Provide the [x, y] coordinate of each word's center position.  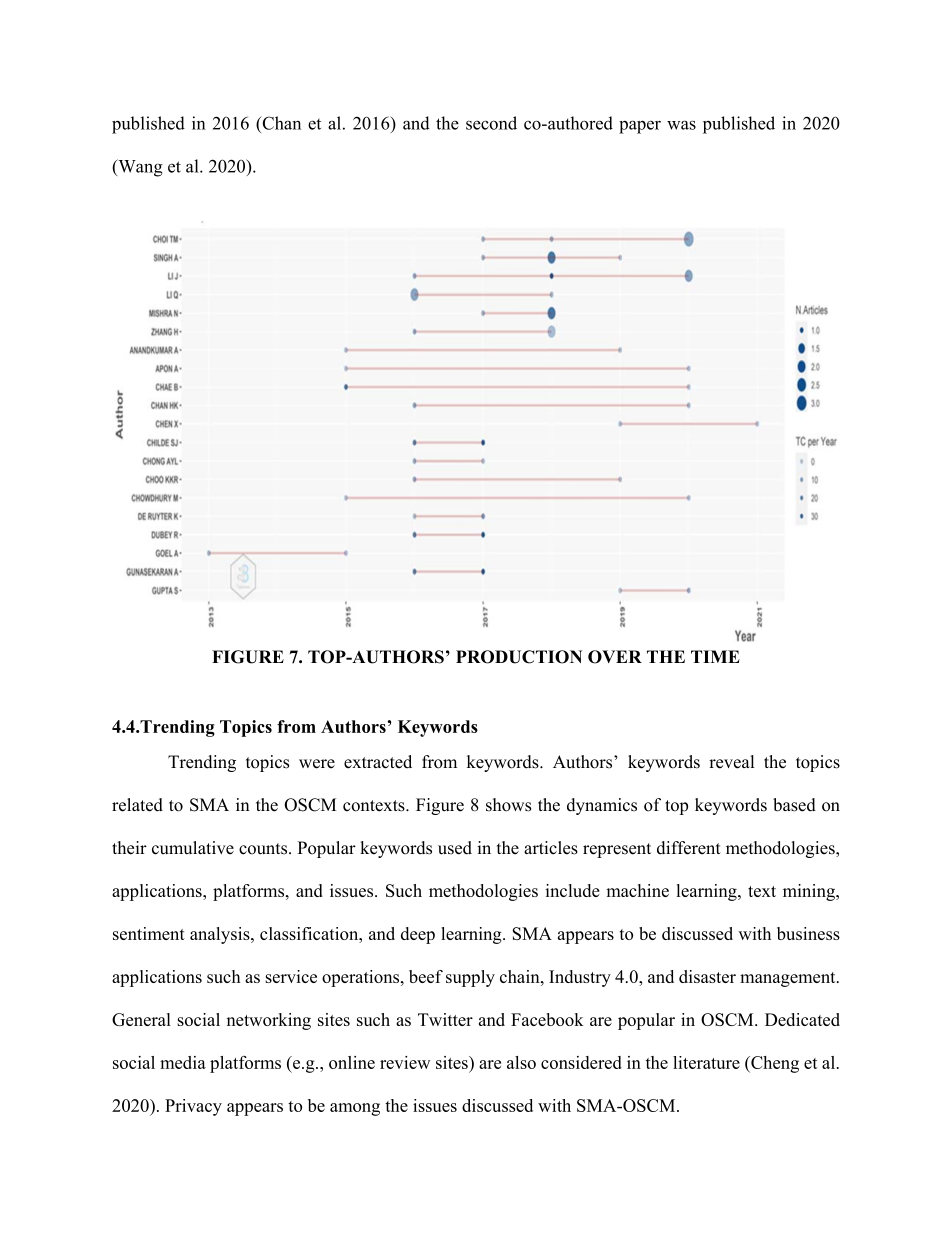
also [521, 1062]
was [681, 125]
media [183, 1062]
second [491, 123]
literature [706, 1062]
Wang [139, 168]
